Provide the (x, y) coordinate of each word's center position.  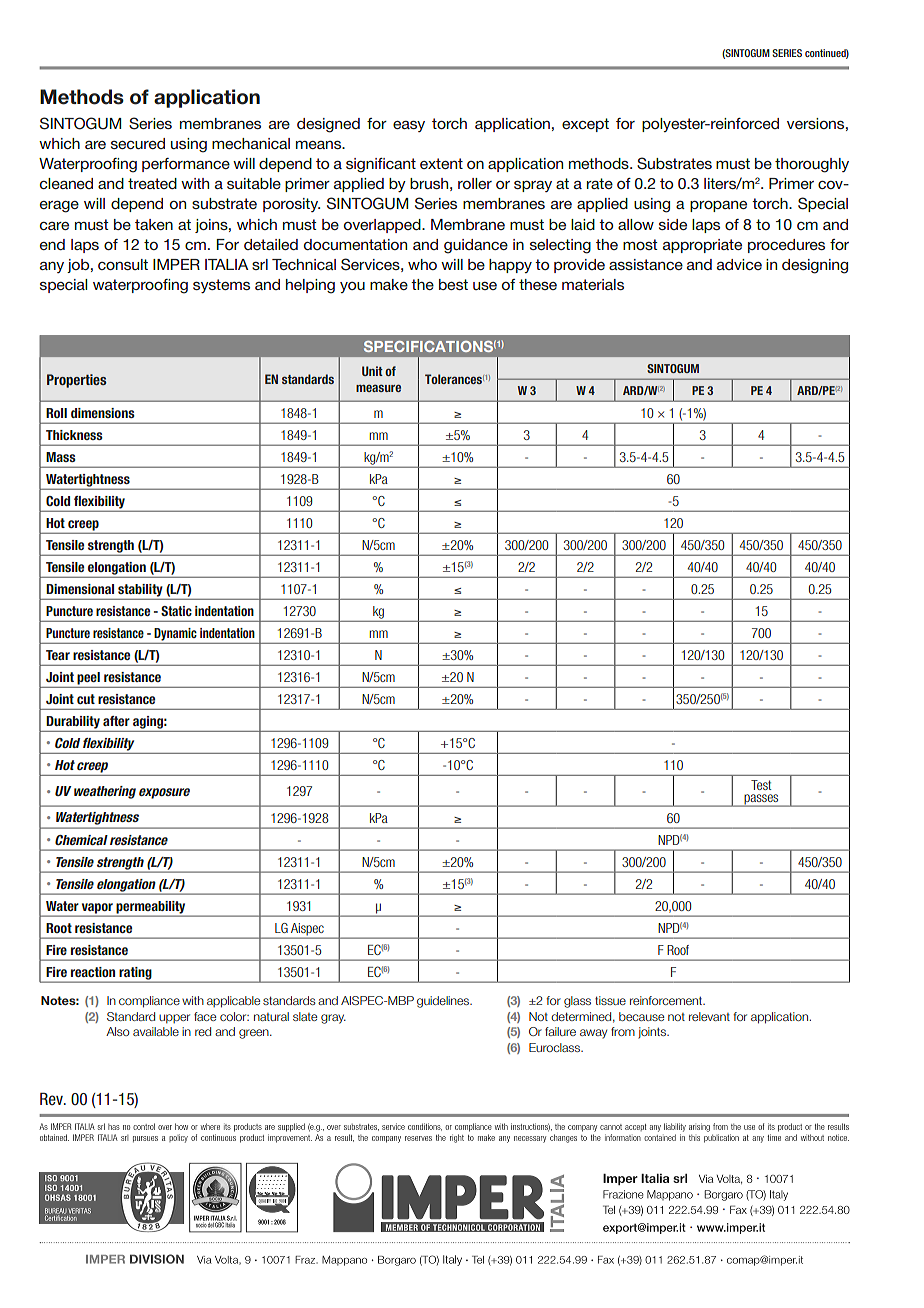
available (156, 1031)
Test (761, 785)
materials (593, 284)
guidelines (444, 1002)
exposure (164, 793)
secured (138, 143)
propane (718, 206)
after (116, 721)
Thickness (74, 435)
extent (441, 163)
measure (378, 388)
